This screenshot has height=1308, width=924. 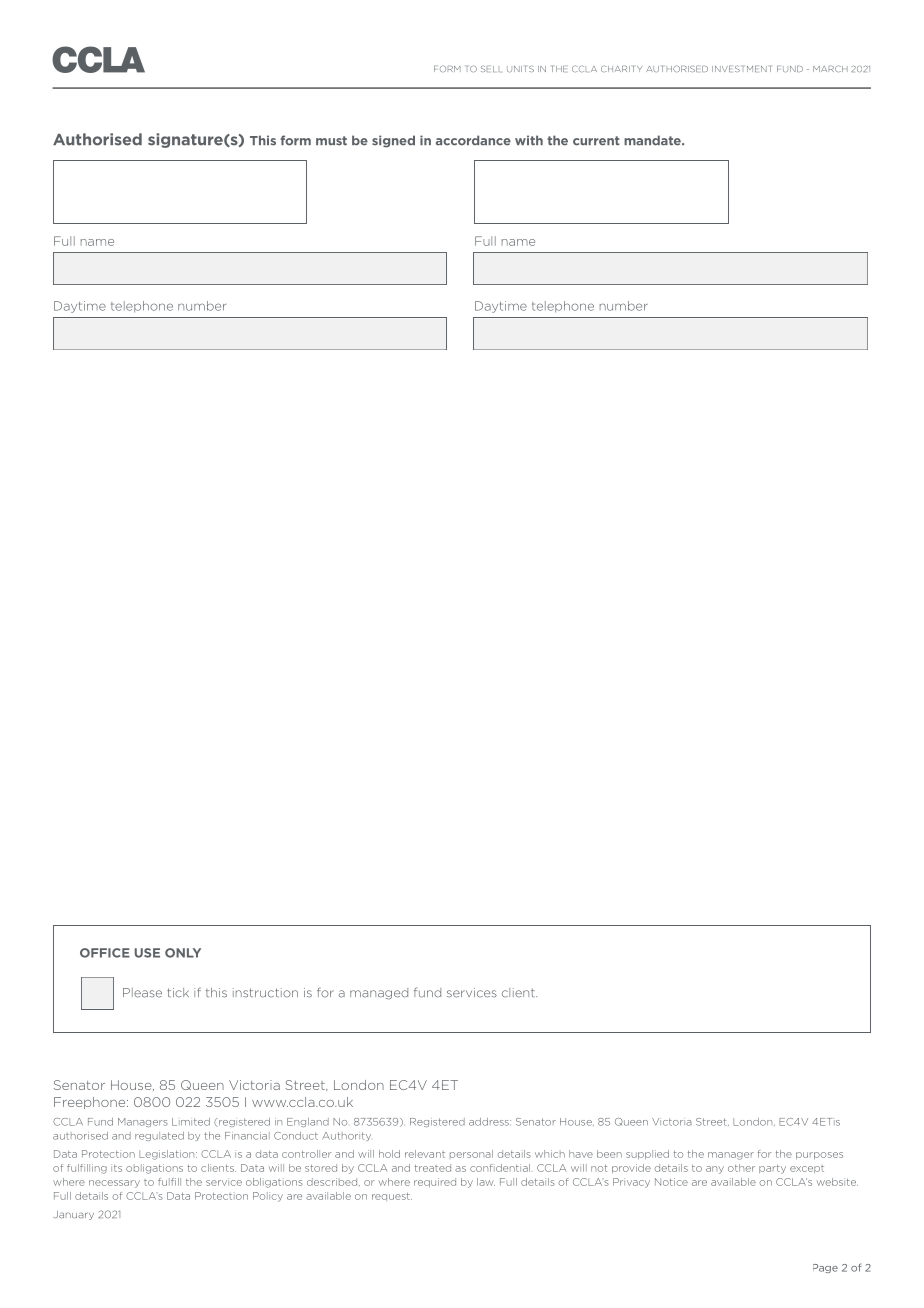 I want to click on ONLY, so click(x=183, y=953).
